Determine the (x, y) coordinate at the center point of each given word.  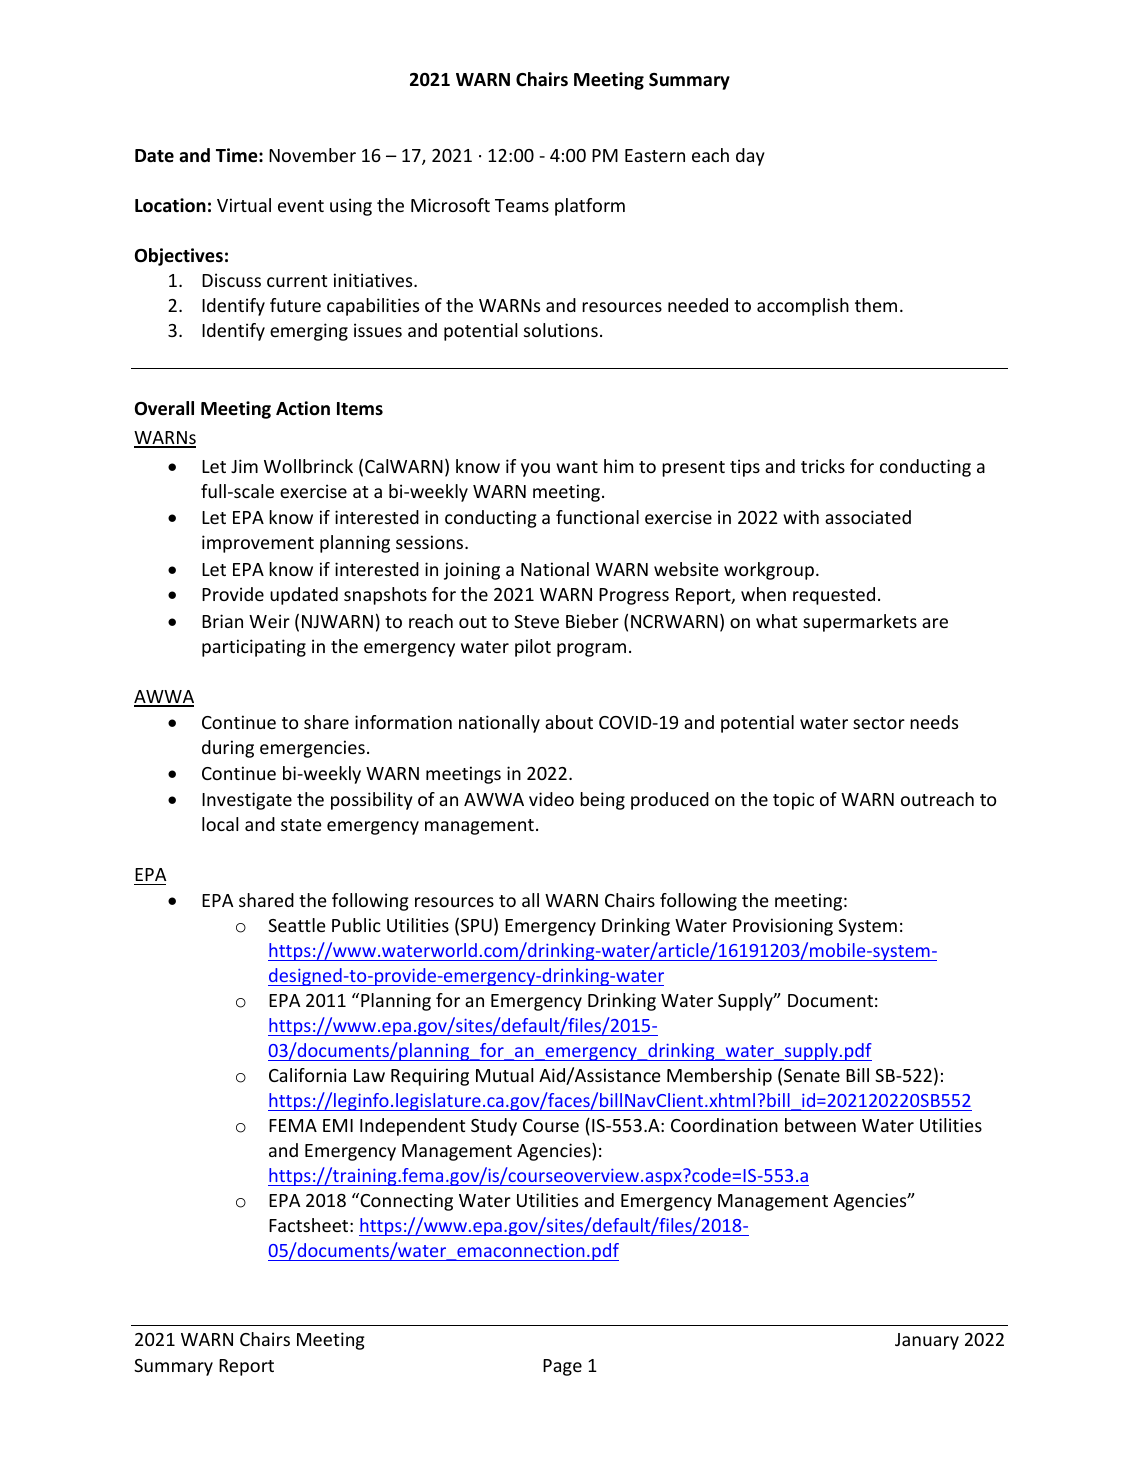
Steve (536, 621)
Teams (522, 205)
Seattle (297, 925)
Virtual (244, 205)
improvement (258, 544)
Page (562, 1367)
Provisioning (783, 927)
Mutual (504, 1075)
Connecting (405, 1202)
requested (834, 596)
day (750, 157)
